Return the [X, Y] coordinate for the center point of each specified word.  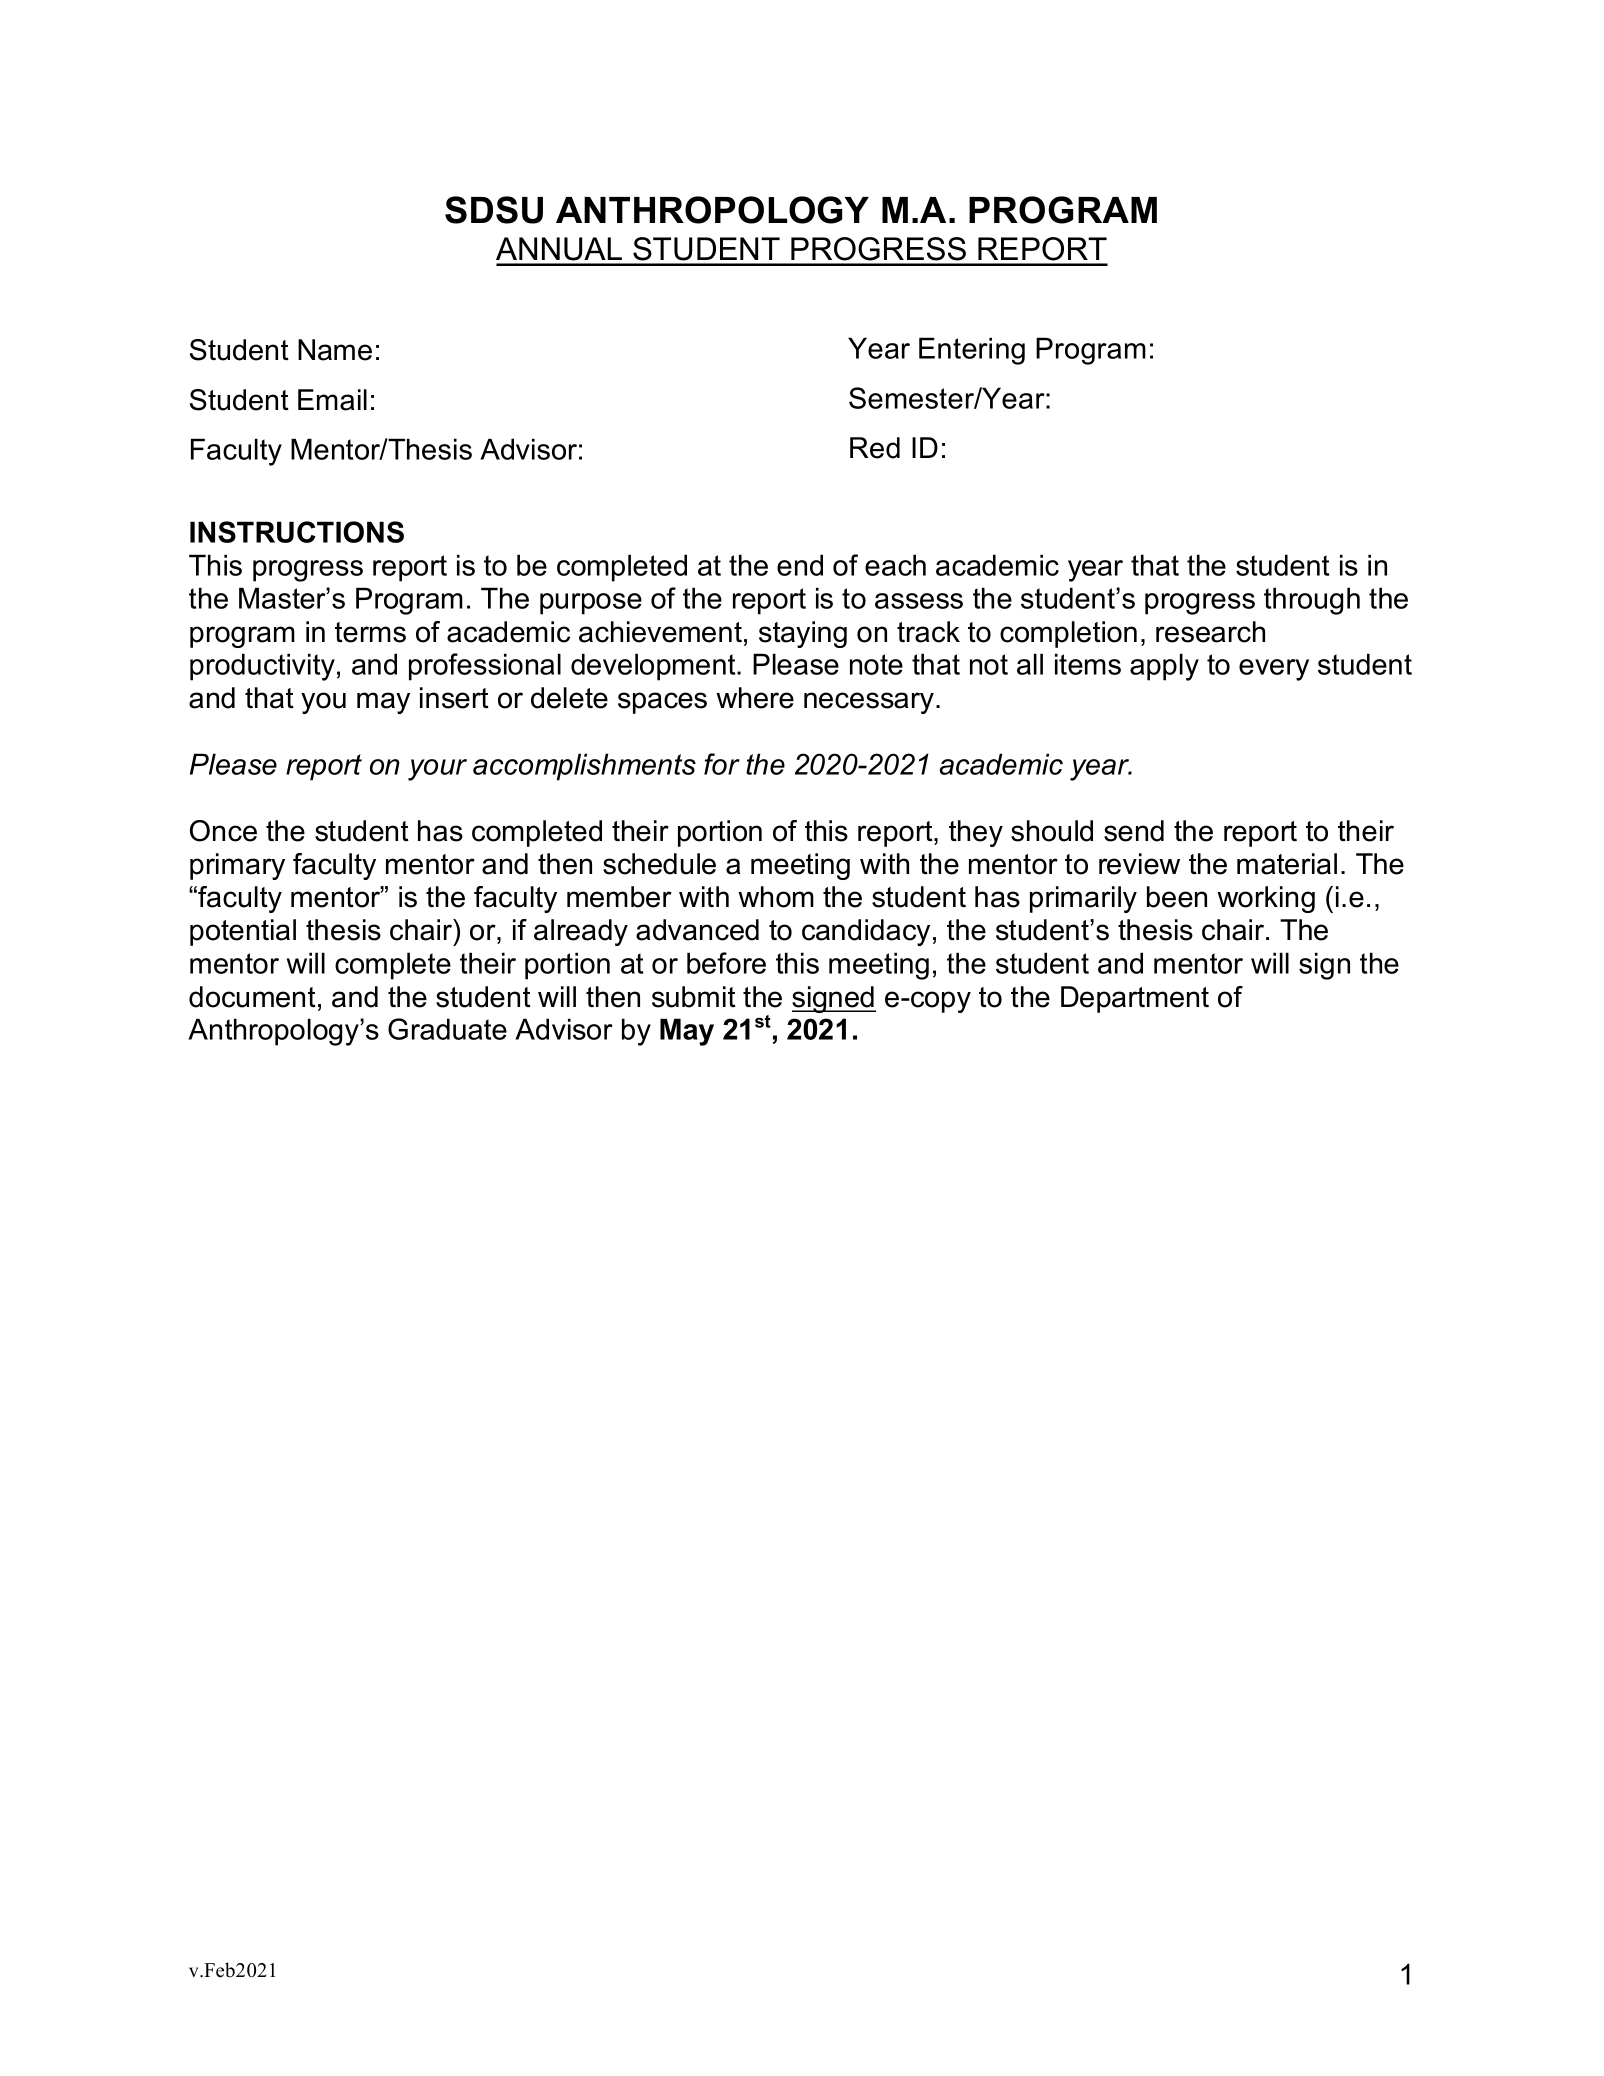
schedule [659, 864]
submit [694, 997]
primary [237, 866]
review [1139, 864]
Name [335, 350]
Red [875, 448]
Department [1135, 999]
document [252, 997]
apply [1164, 667]
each [895, 565]
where [755, 698]
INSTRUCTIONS [297, 532]
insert [454, 698]
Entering [972, 351]
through [1312, 601]
